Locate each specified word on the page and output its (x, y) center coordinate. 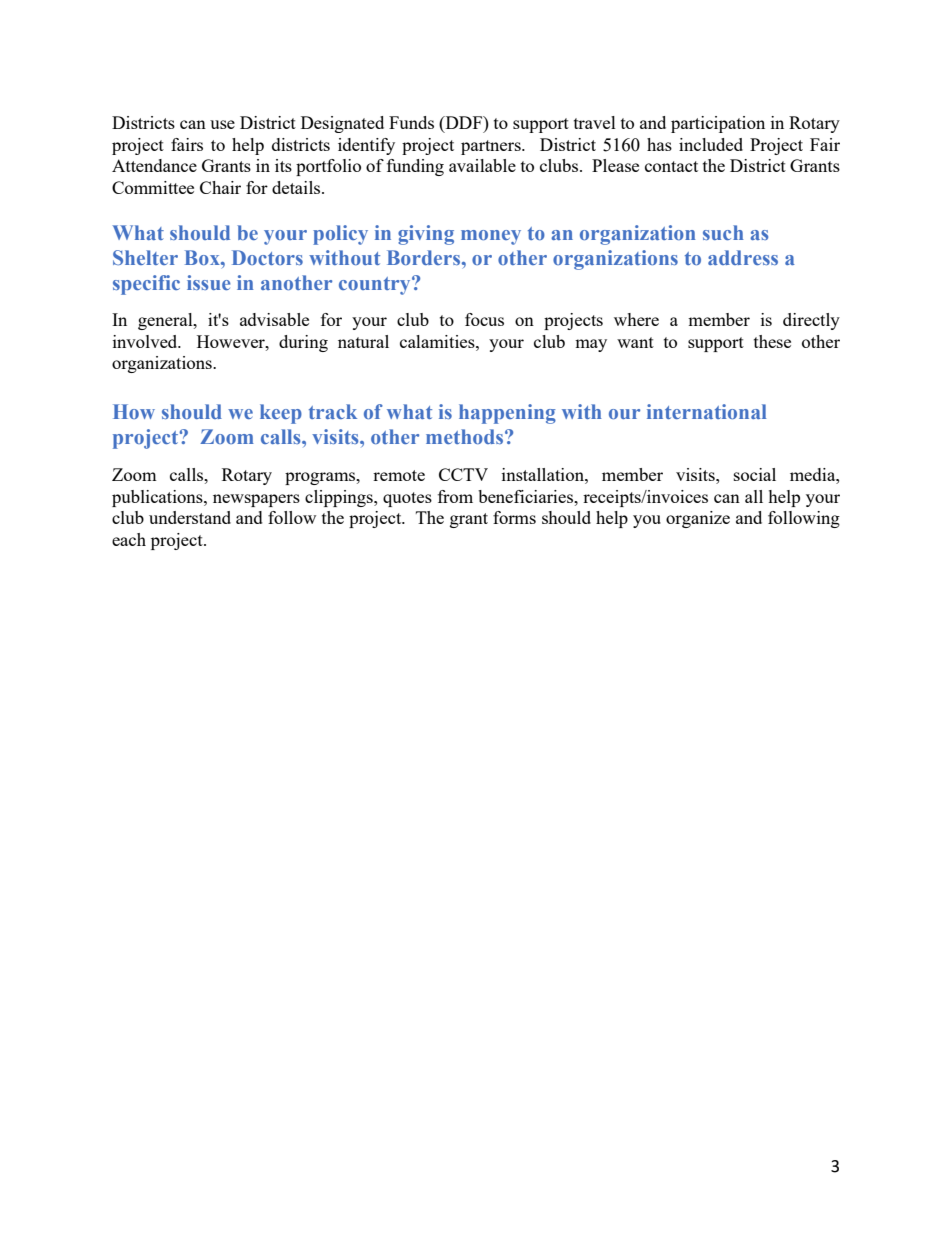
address (743, 257)
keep (281, 414)
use (222, 124)
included (711, 144)
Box (203, 257)
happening (507, 414)
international (707, 411)
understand (190, 517)
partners (492, 147)
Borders (425, 257)
